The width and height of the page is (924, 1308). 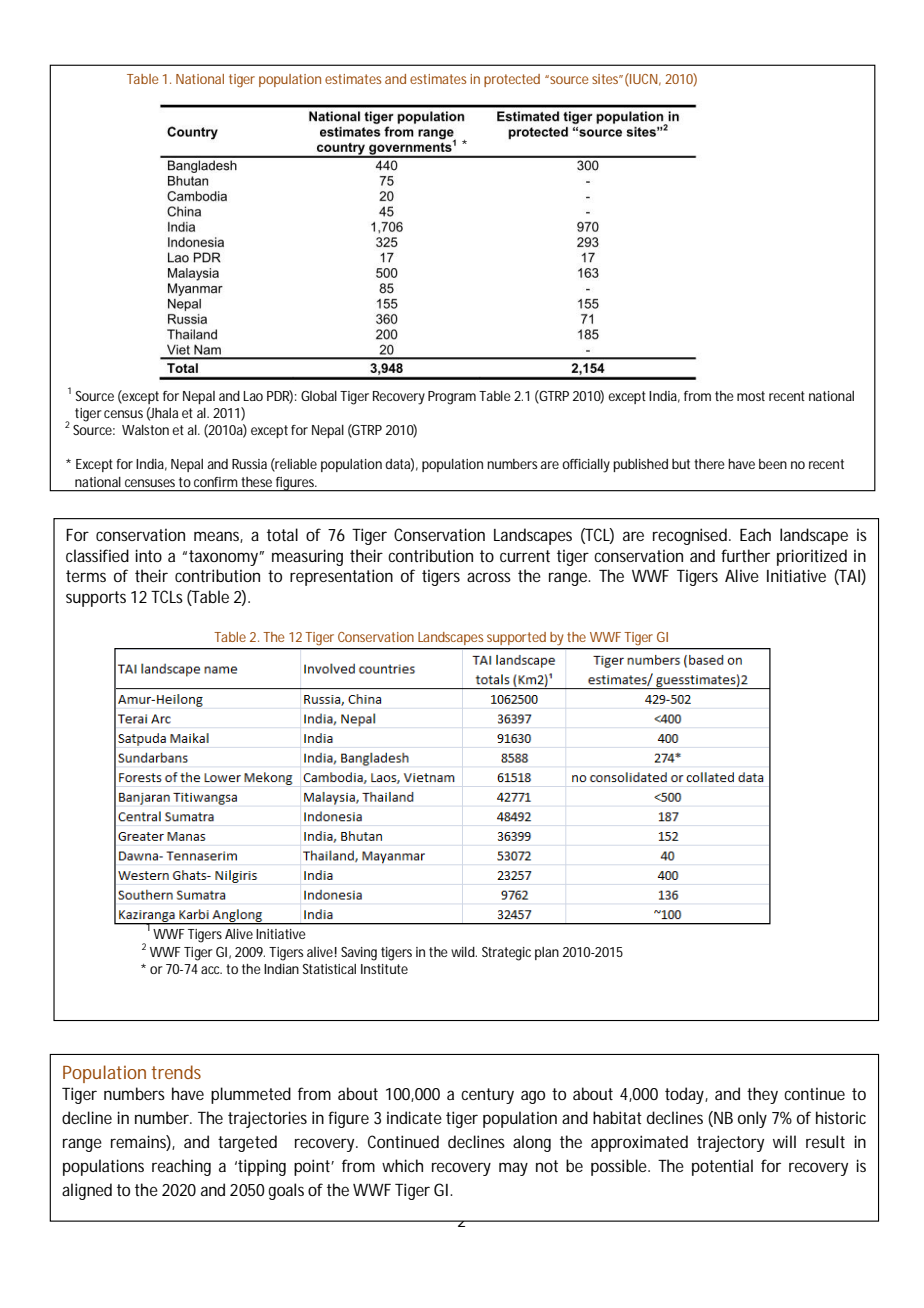 I want to click on supported, so click(x=516, y=638).
